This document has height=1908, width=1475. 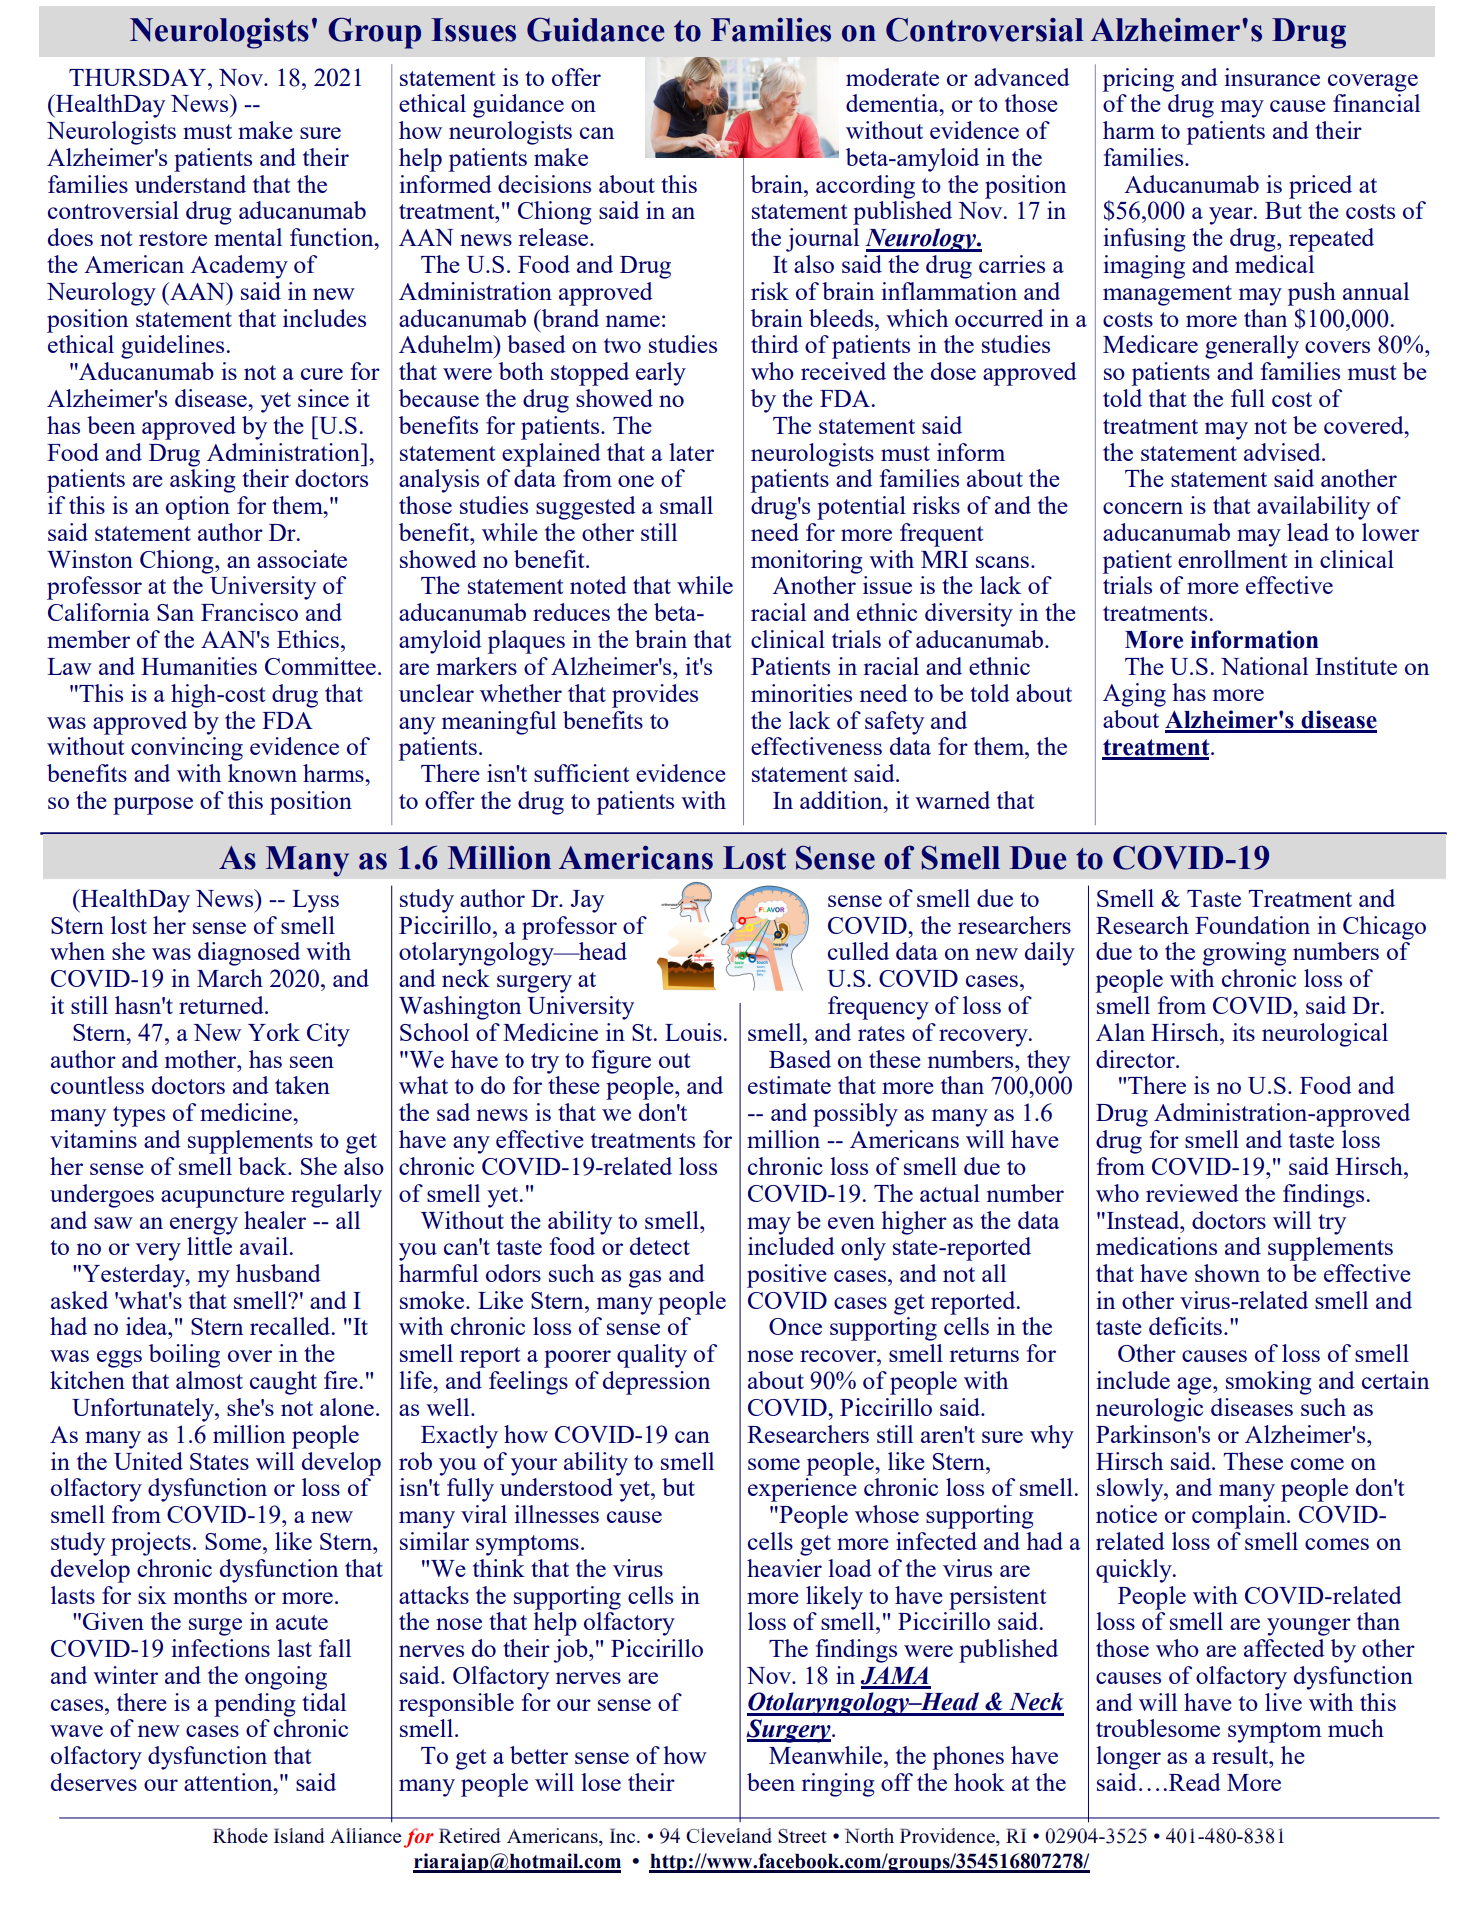 I want to click on March, so click(x=230, y=978).
